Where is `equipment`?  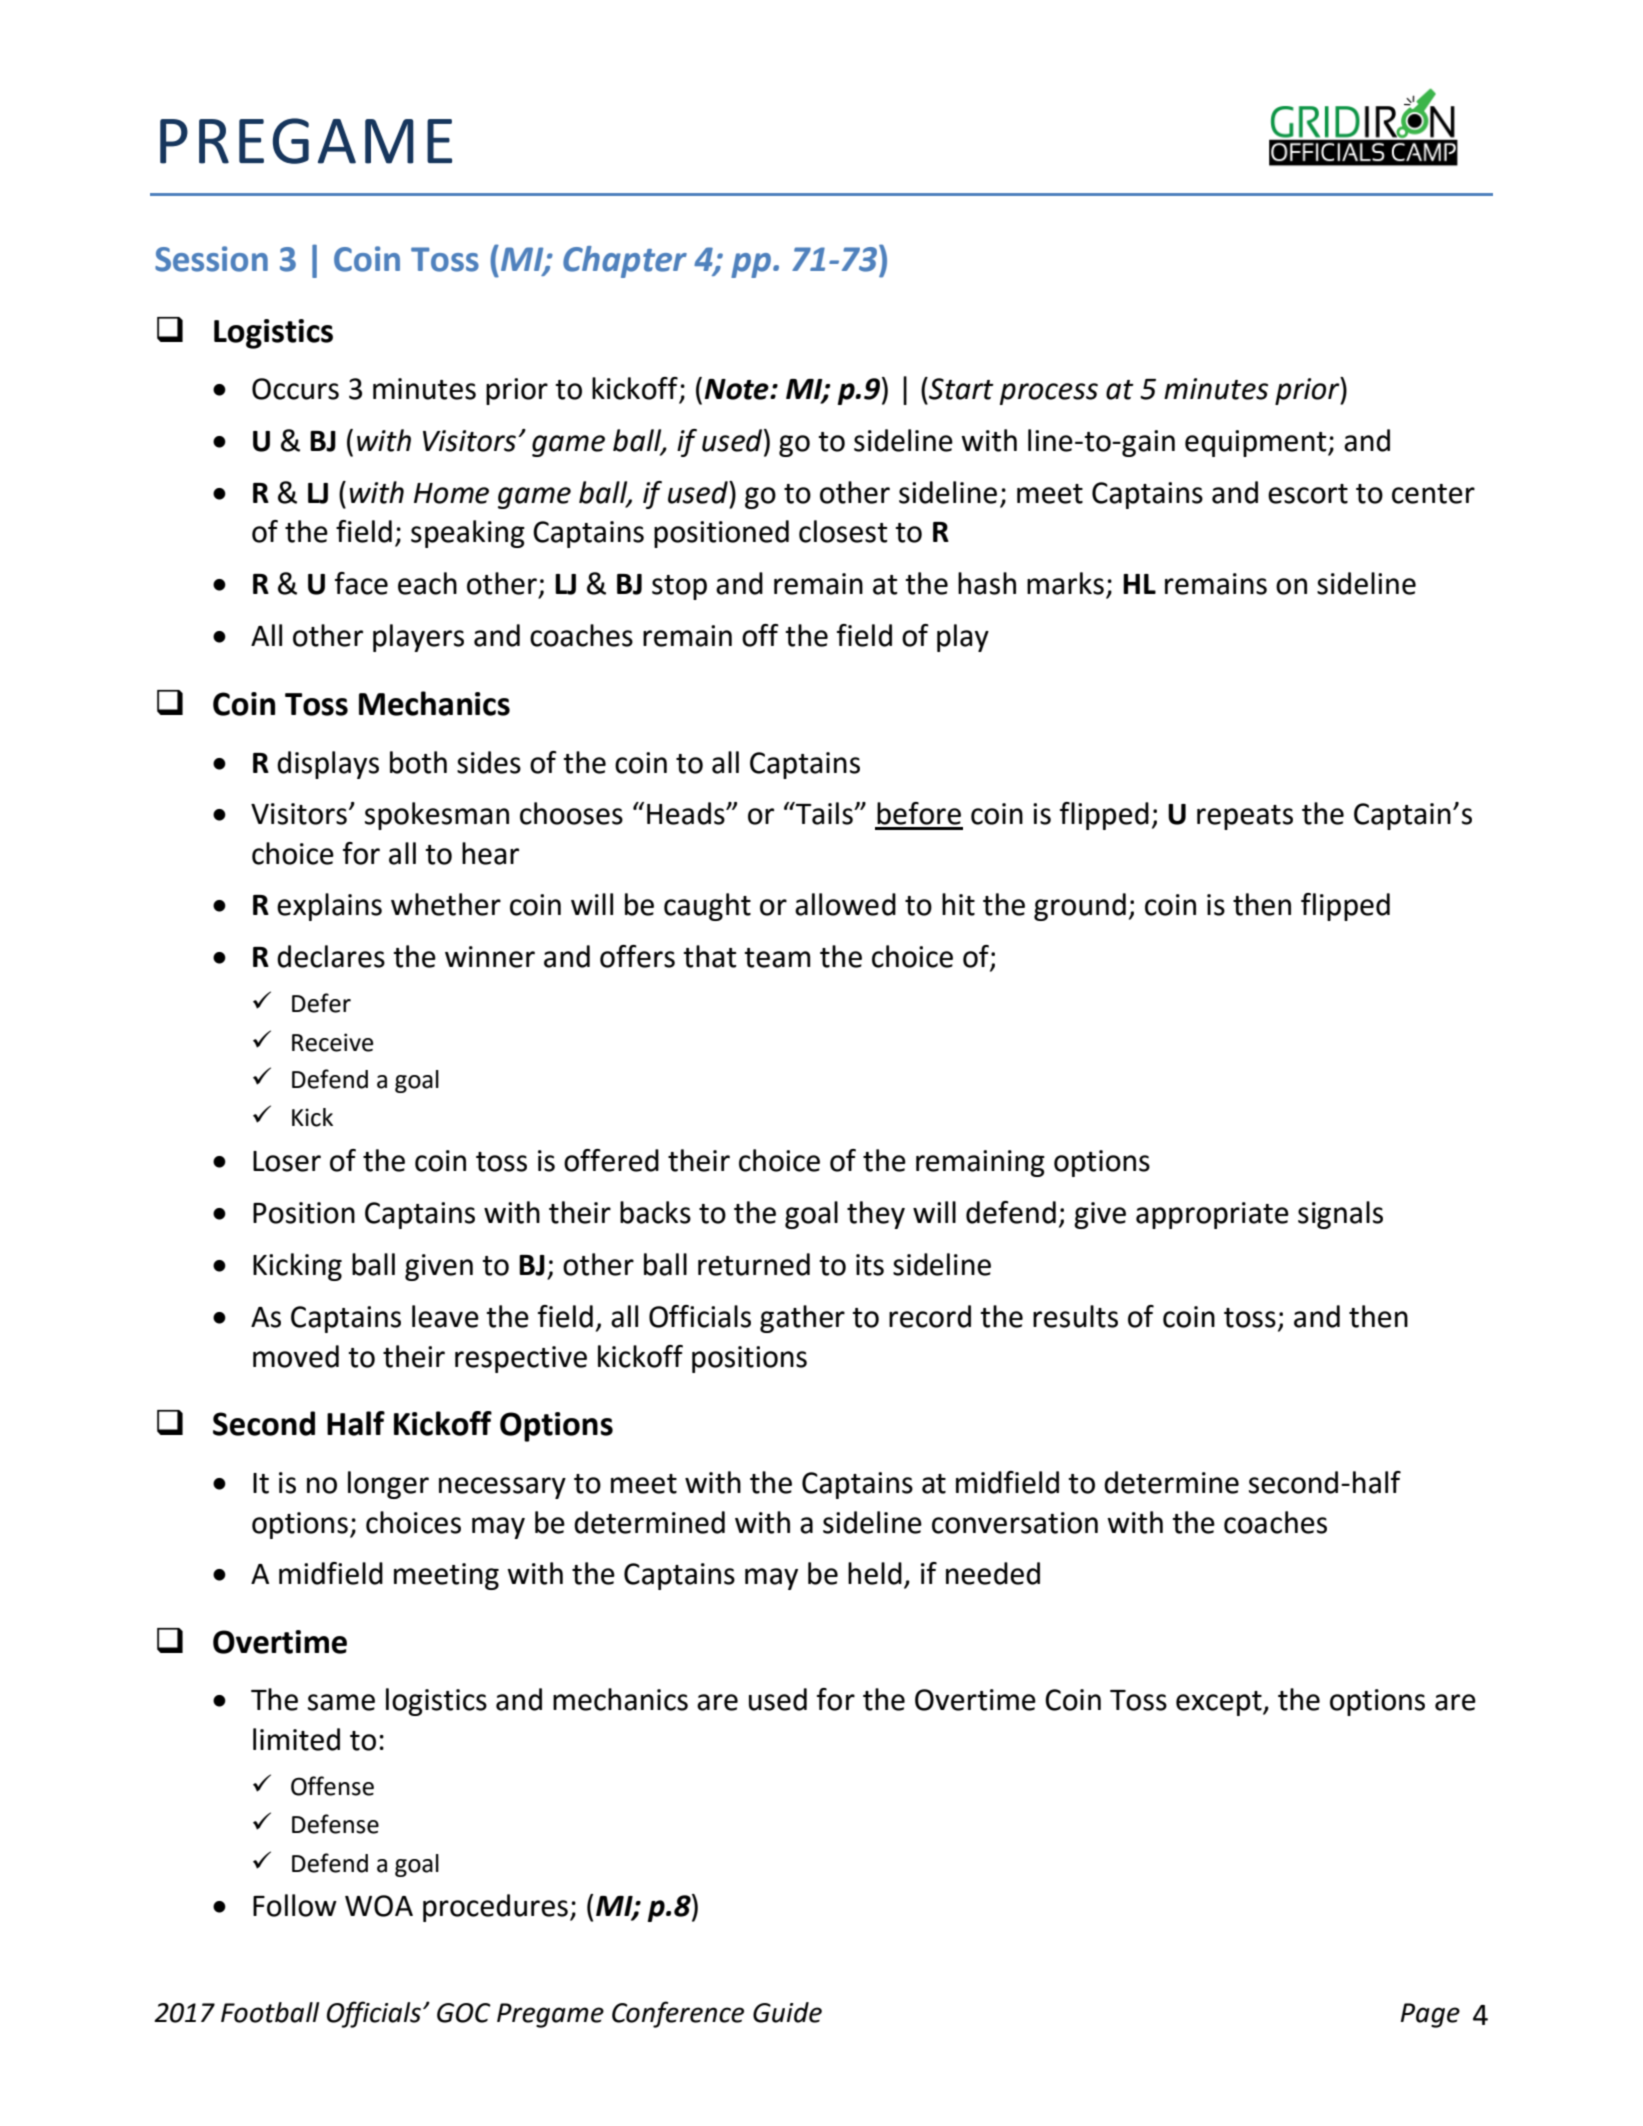 equipment is located at coordinates (1257, 443).
